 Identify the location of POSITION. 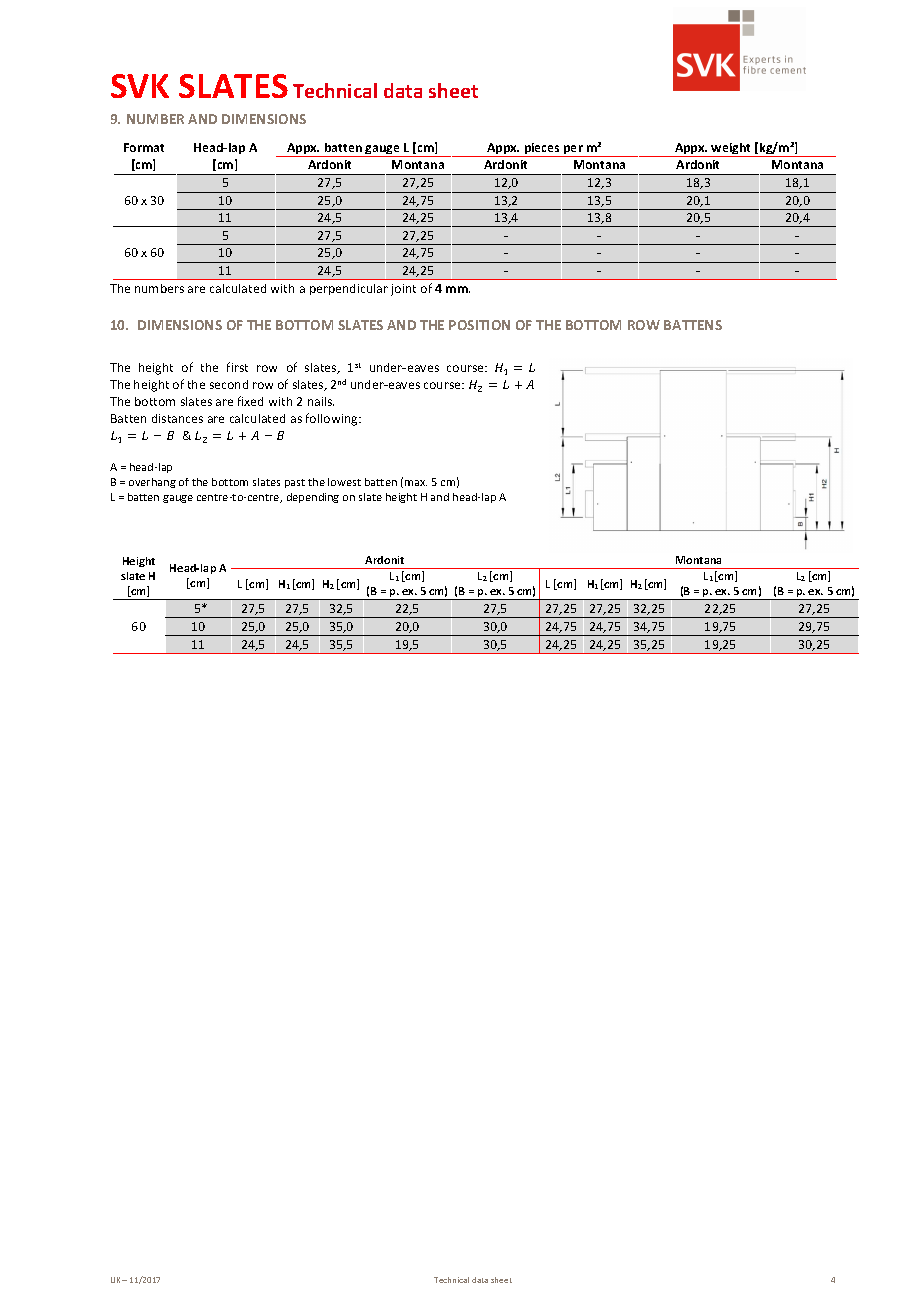
(479, 325).
